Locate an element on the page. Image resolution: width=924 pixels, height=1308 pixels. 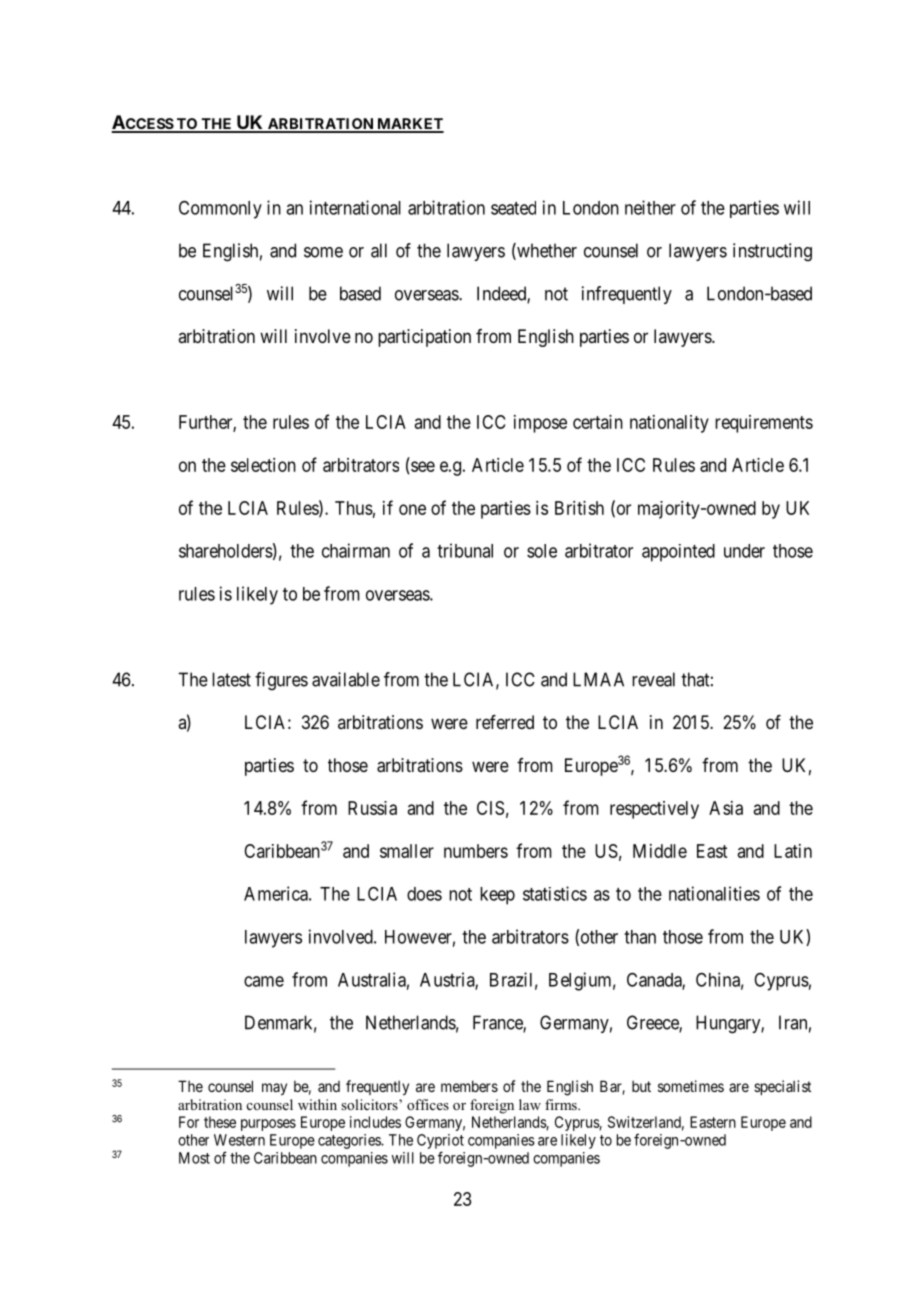
neither is located at coordinates (650, 207).
